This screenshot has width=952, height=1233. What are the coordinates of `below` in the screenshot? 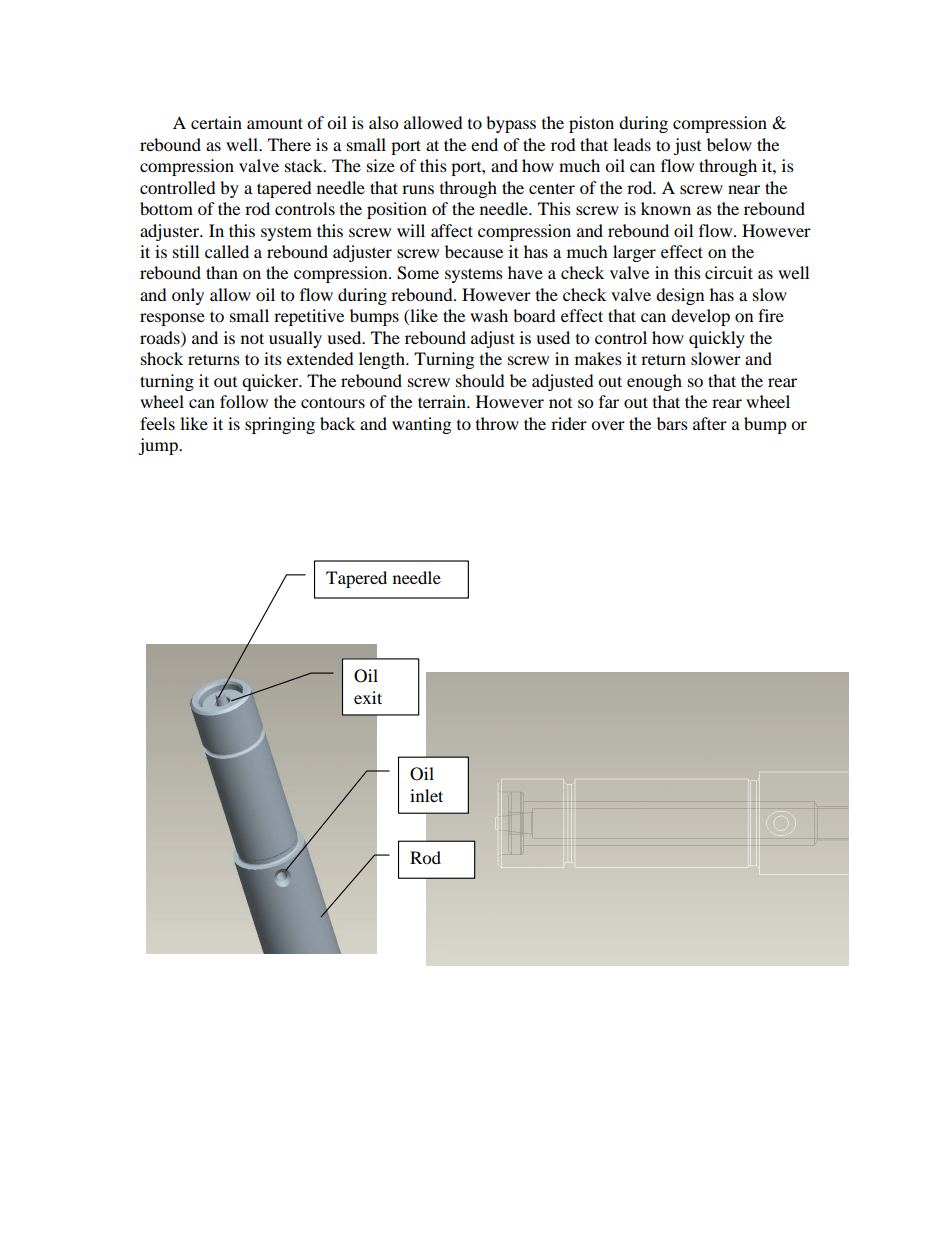 It's located at (729, 144).
